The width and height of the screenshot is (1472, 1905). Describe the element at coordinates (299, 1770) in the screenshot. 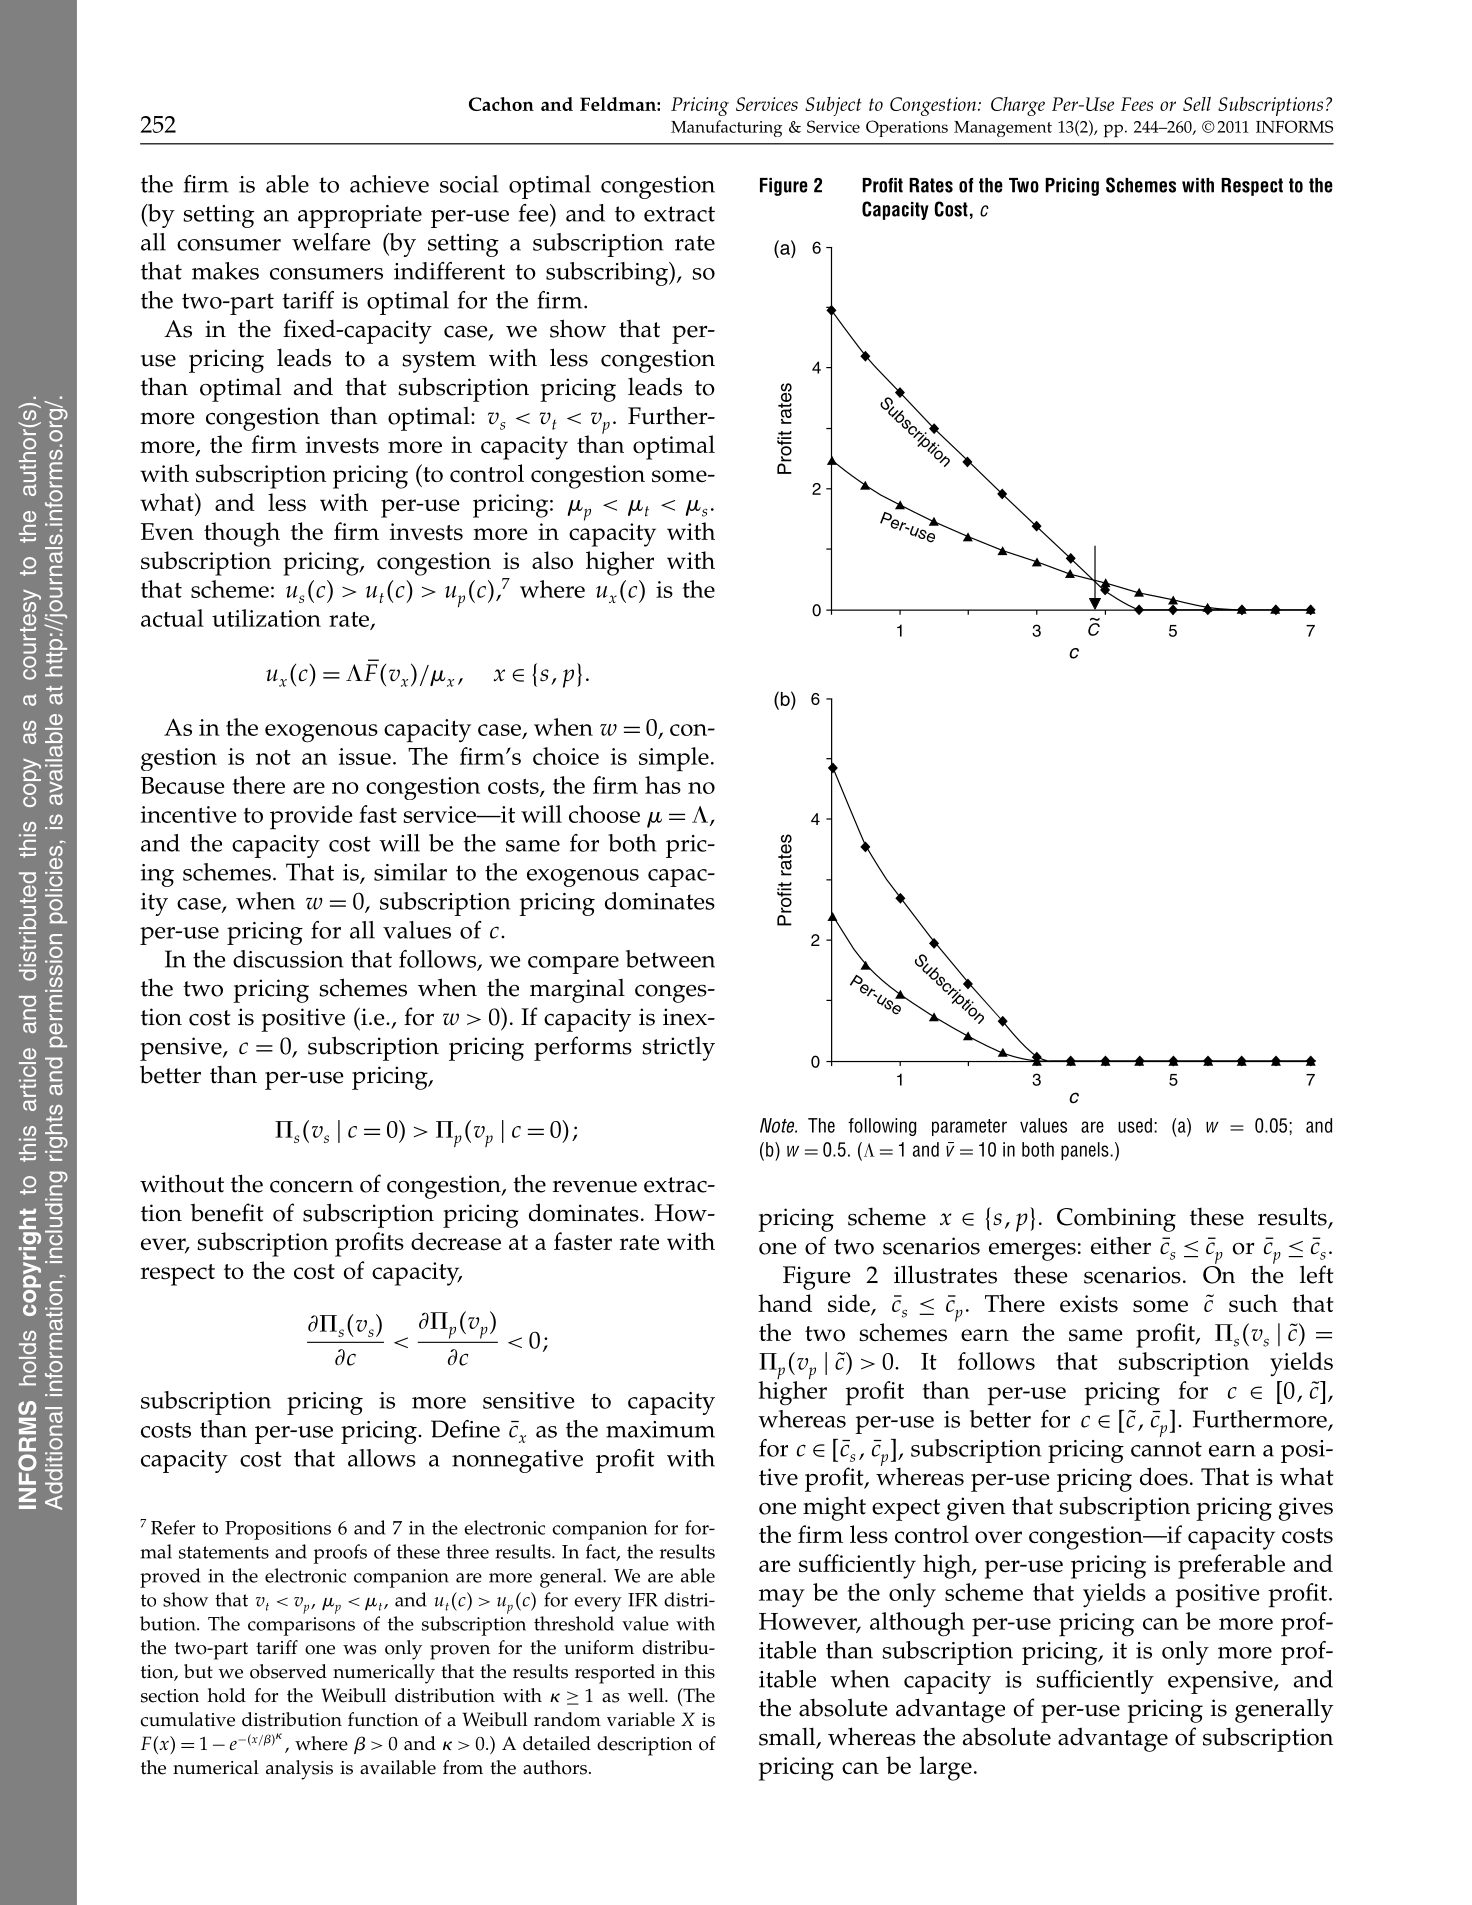

I see `analysis` at that location.
